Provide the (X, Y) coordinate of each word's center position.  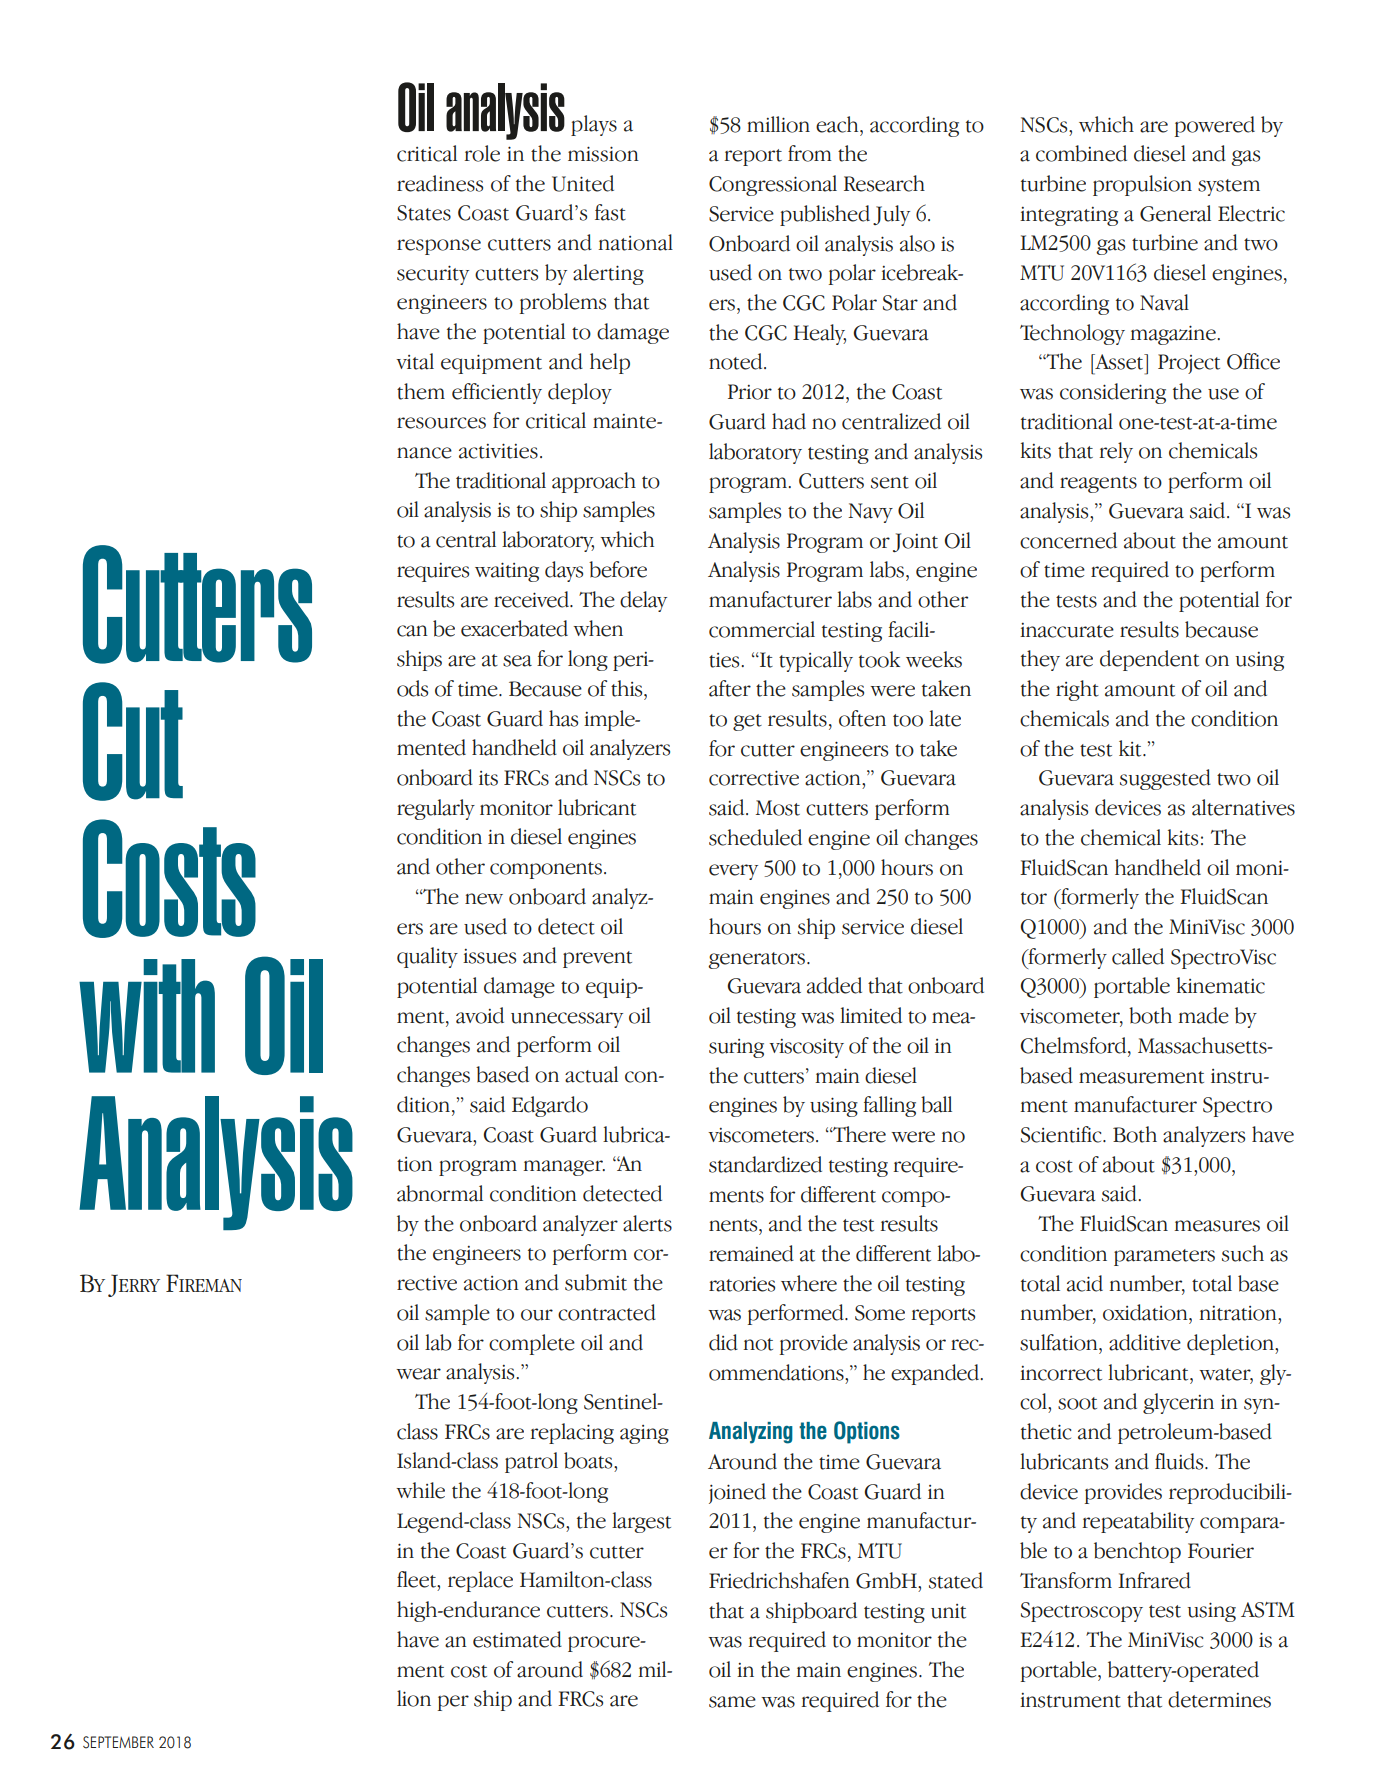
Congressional (773, 185)
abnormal (440, 1193)
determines (1219, 1699)
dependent (1149, 660)
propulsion (1142, 185)
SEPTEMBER (118, 1742)
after (730, 688)
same (732, 1702)
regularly (436, 809)
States (424, 213)
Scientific (1062, 1134)
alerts (647, 1223)
